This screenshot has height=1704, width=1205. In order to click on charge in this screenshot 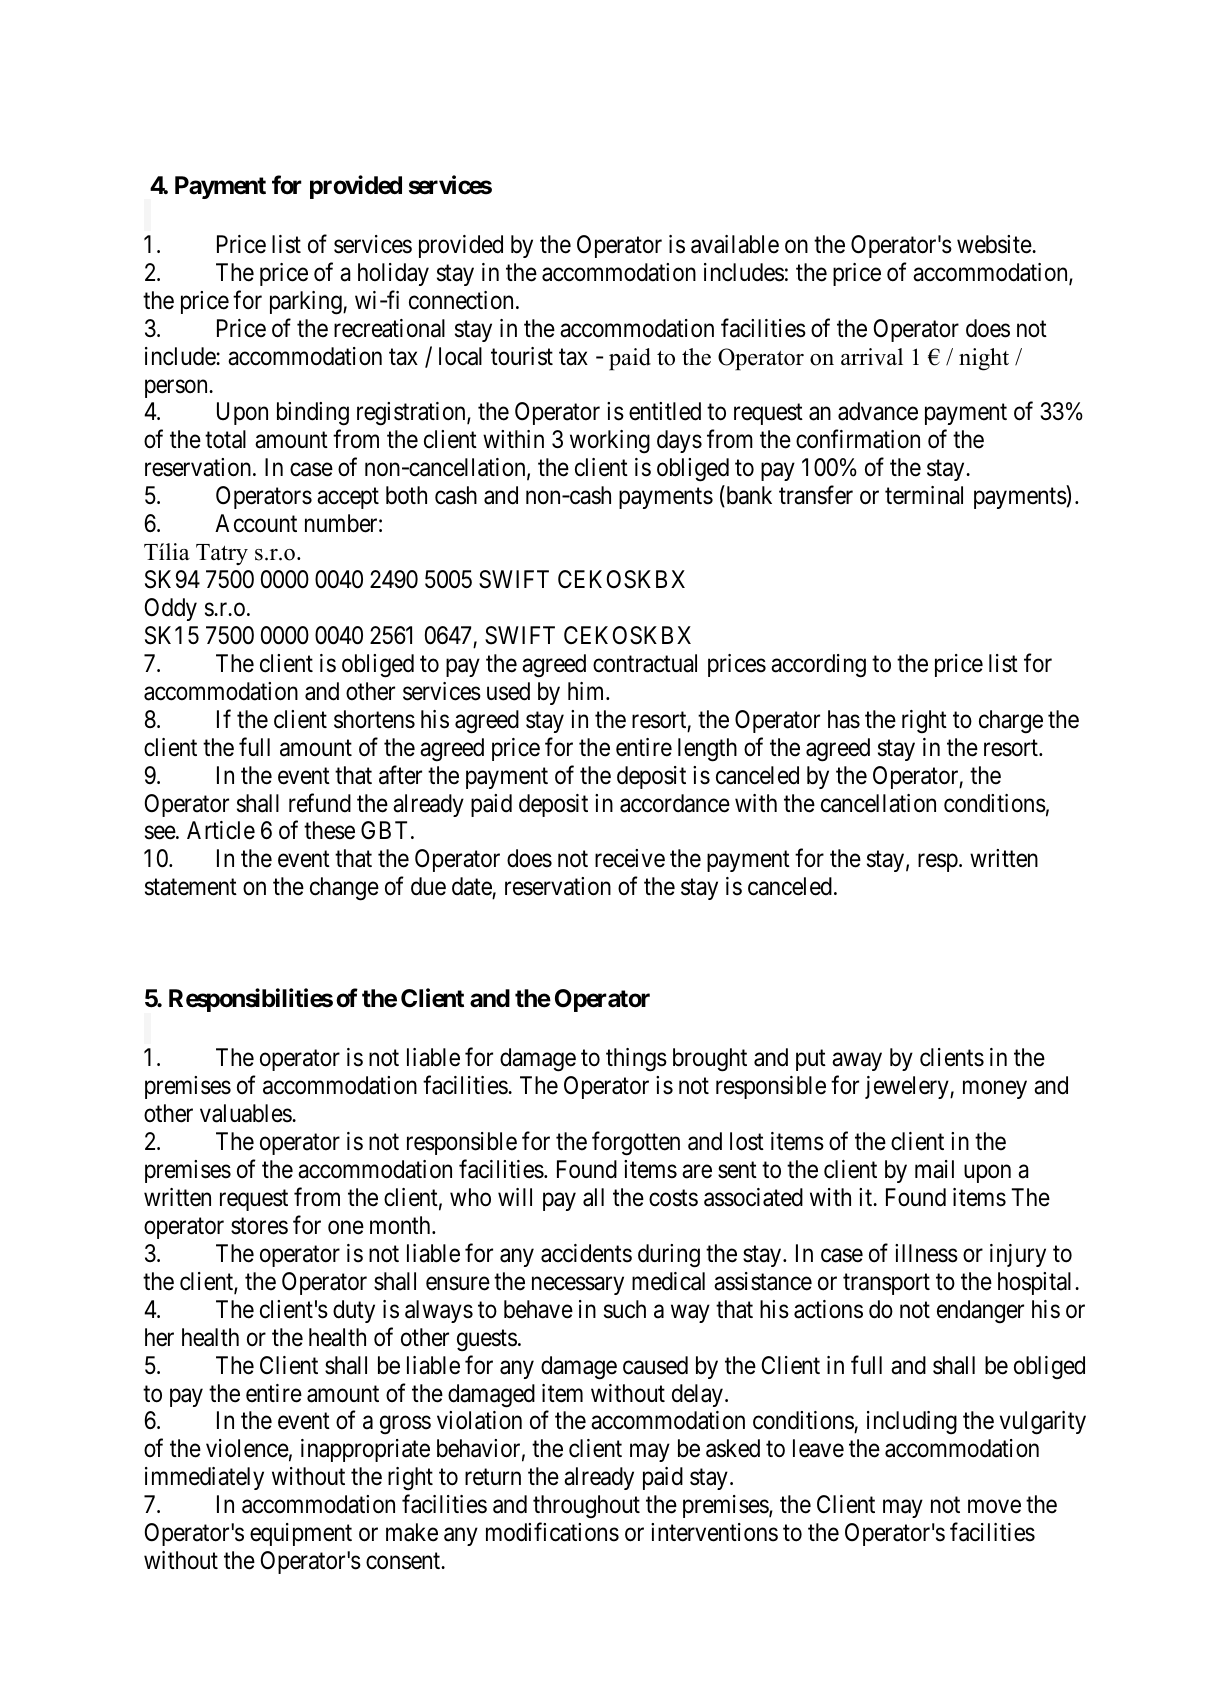, I will do `click(1011, 722)`.
